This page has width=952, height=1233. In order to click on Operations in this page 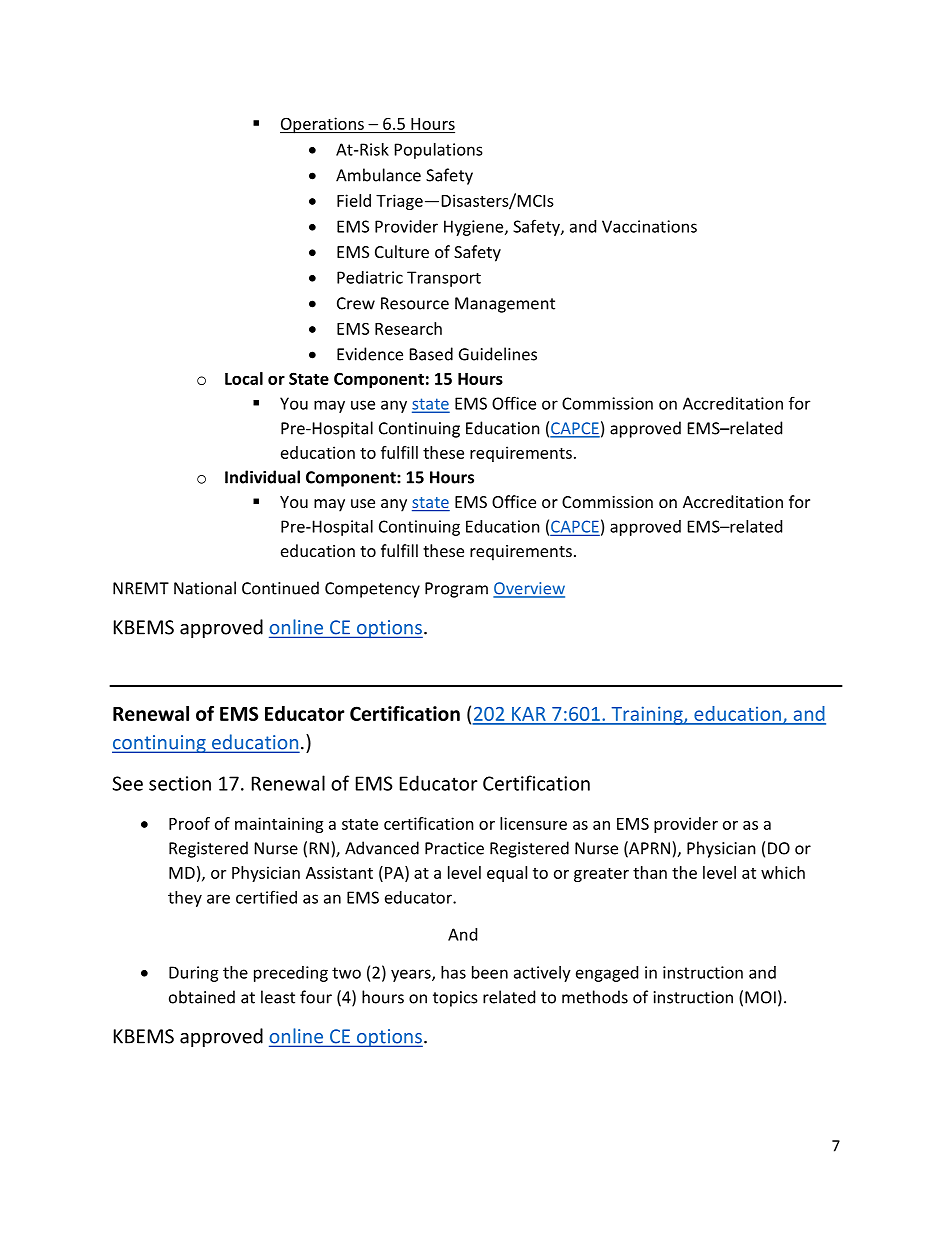, I will do `click(323, 125)`.
